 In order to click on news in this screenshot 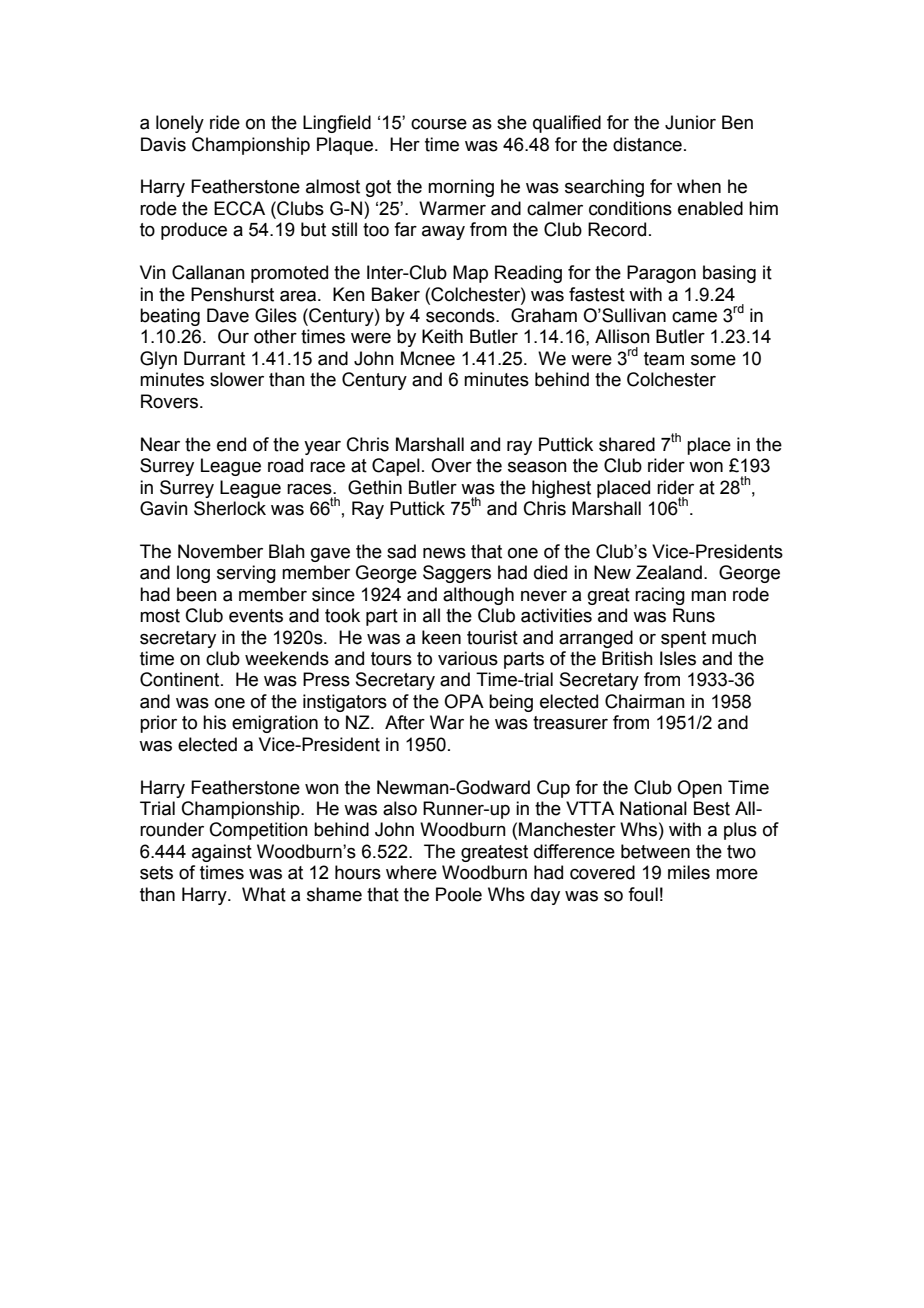, I will do `click(444, 553)`.
